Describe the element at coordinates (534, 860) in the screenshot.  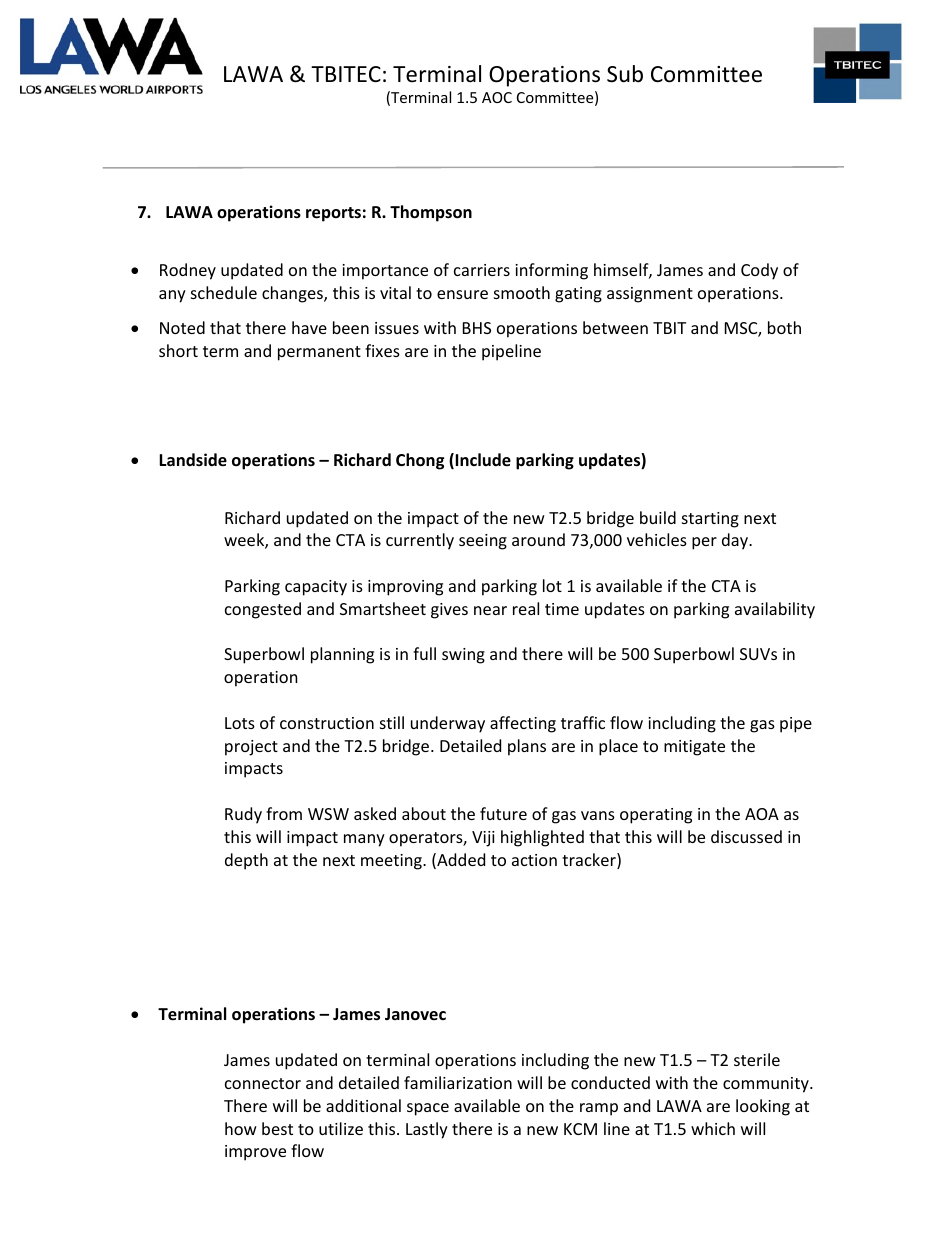
I see `action` at that location.
